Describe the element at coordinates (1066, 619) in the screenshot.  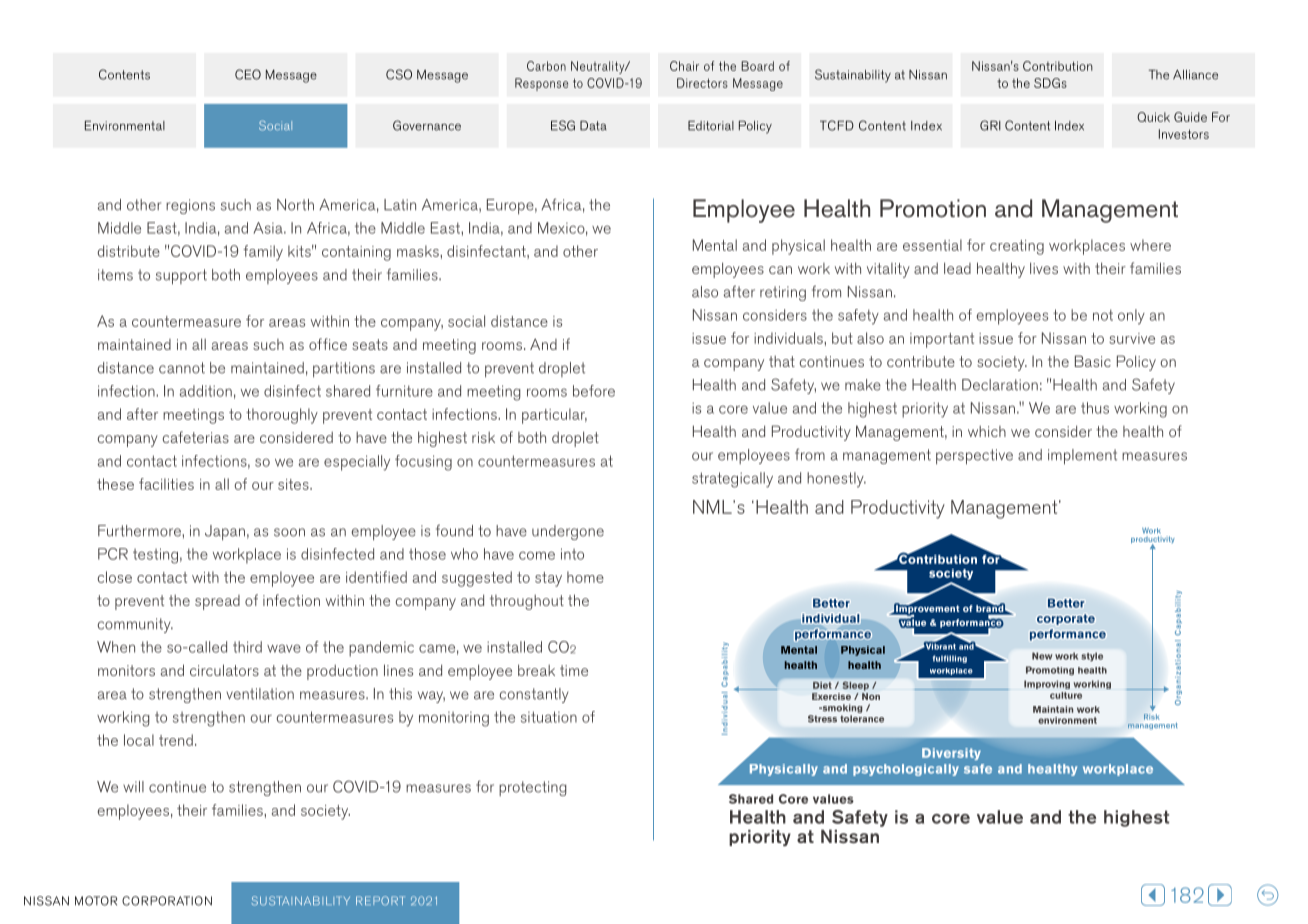
I see `corporate` at that location.
